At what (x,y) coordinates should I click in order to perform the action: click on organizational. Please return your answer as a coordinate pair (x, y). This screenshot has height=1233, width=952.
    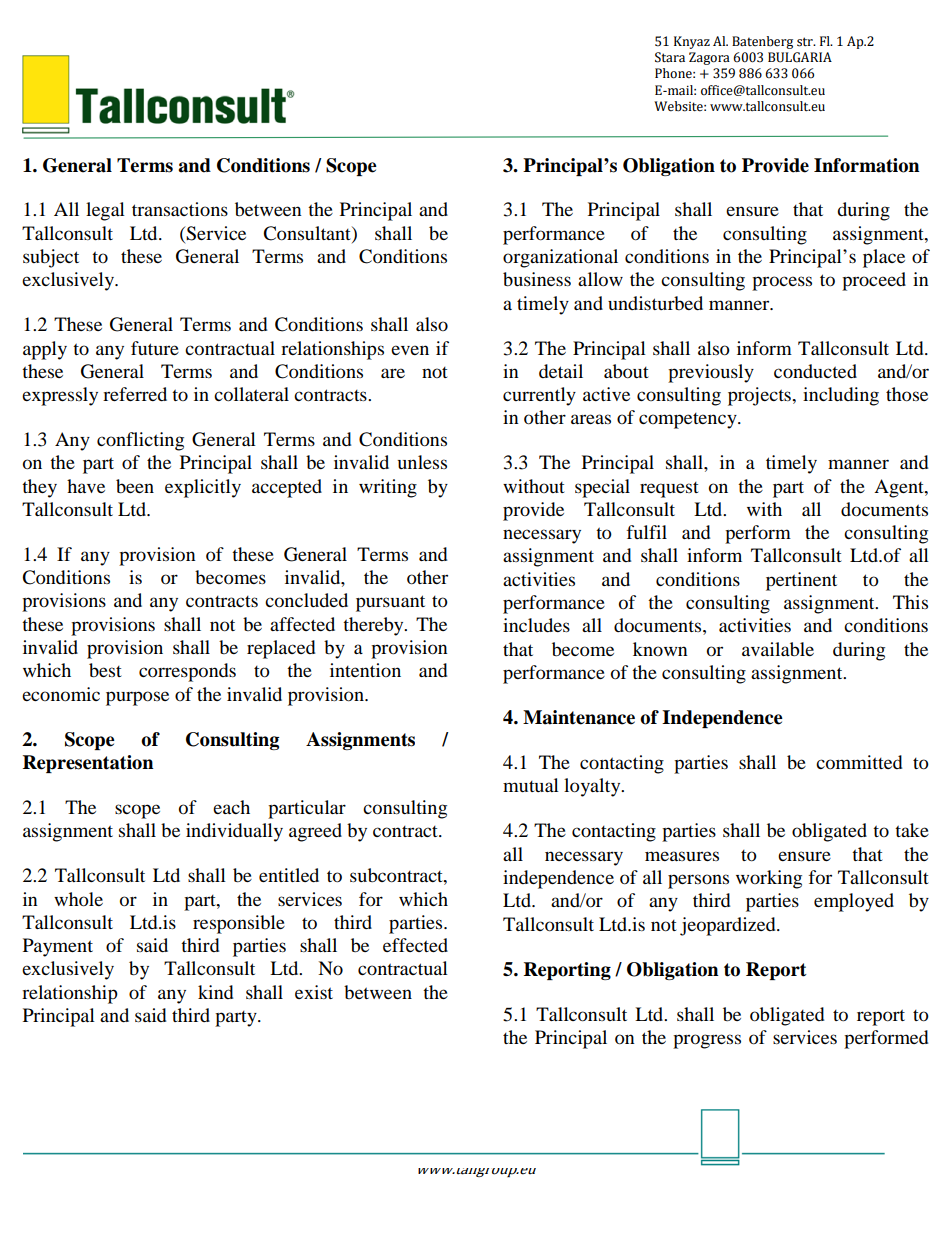
    Looking at the image, I should click on (560, 258).
